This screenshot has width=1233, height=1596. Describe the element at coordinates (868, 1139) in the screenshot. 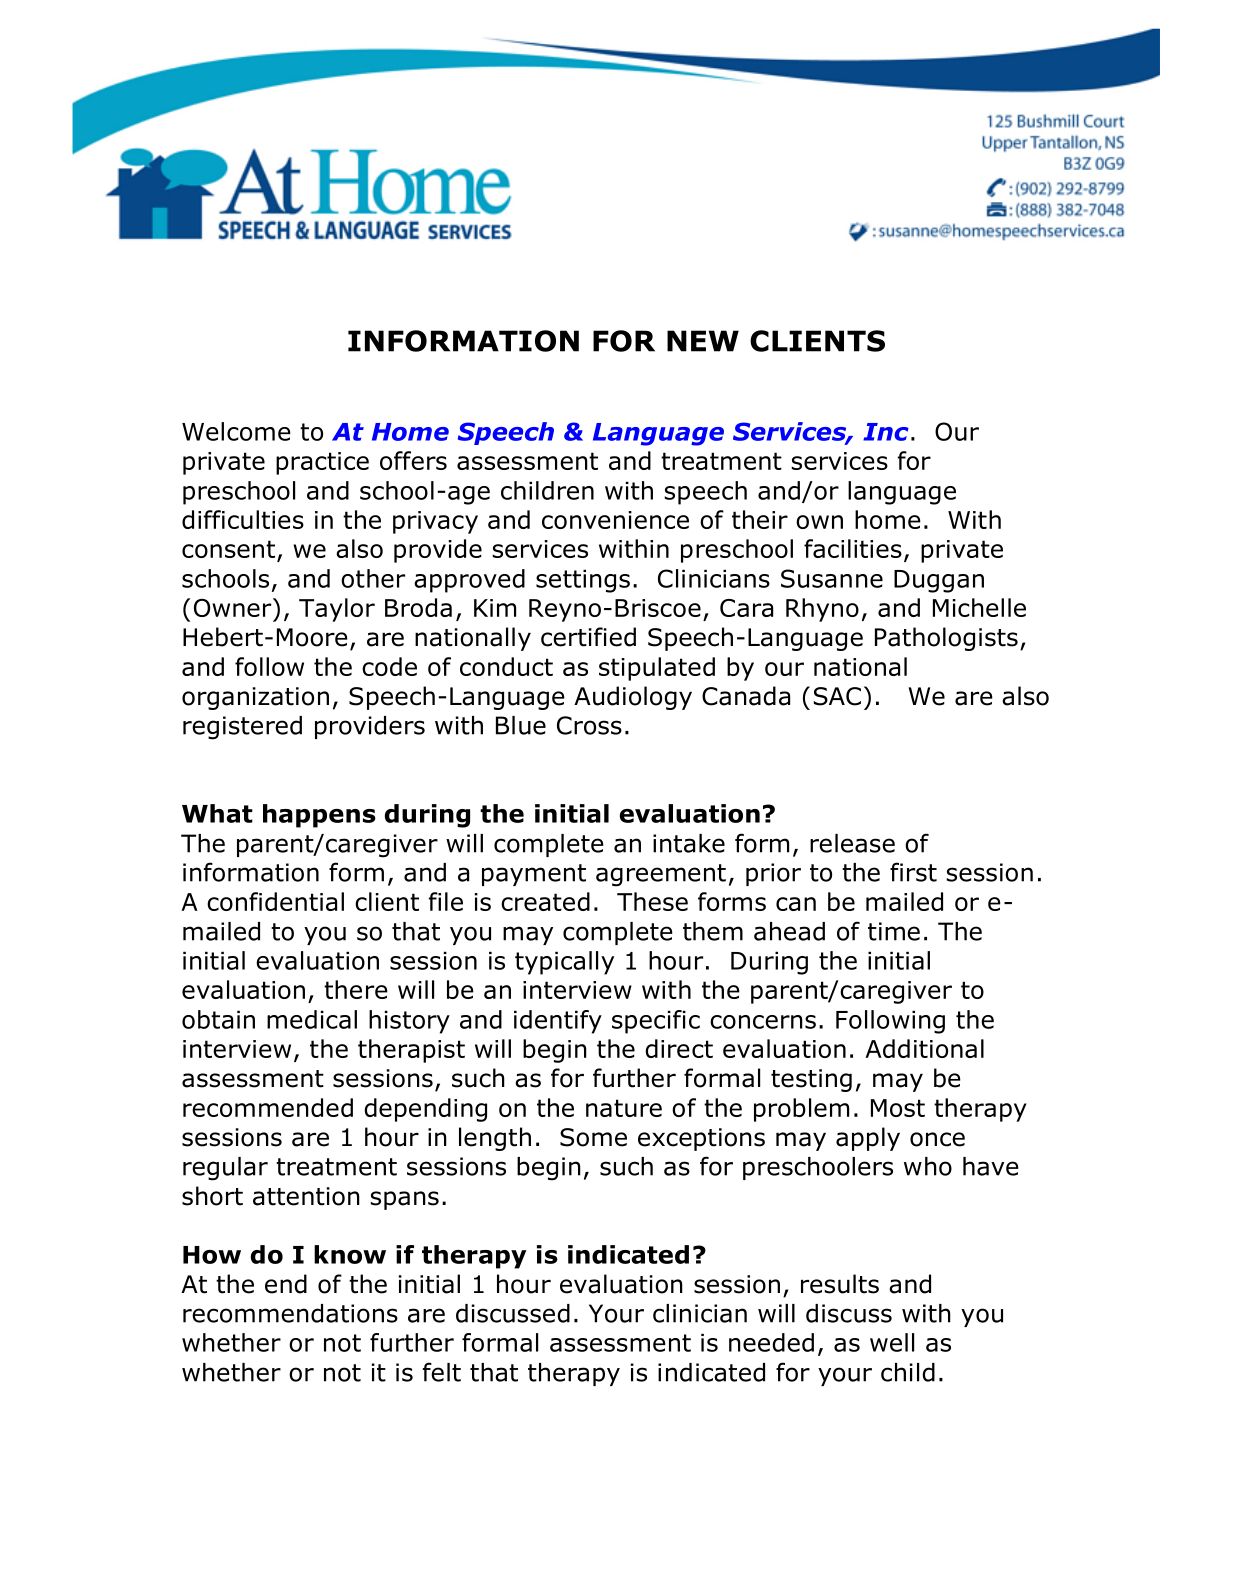

I see `apply` at that location.
